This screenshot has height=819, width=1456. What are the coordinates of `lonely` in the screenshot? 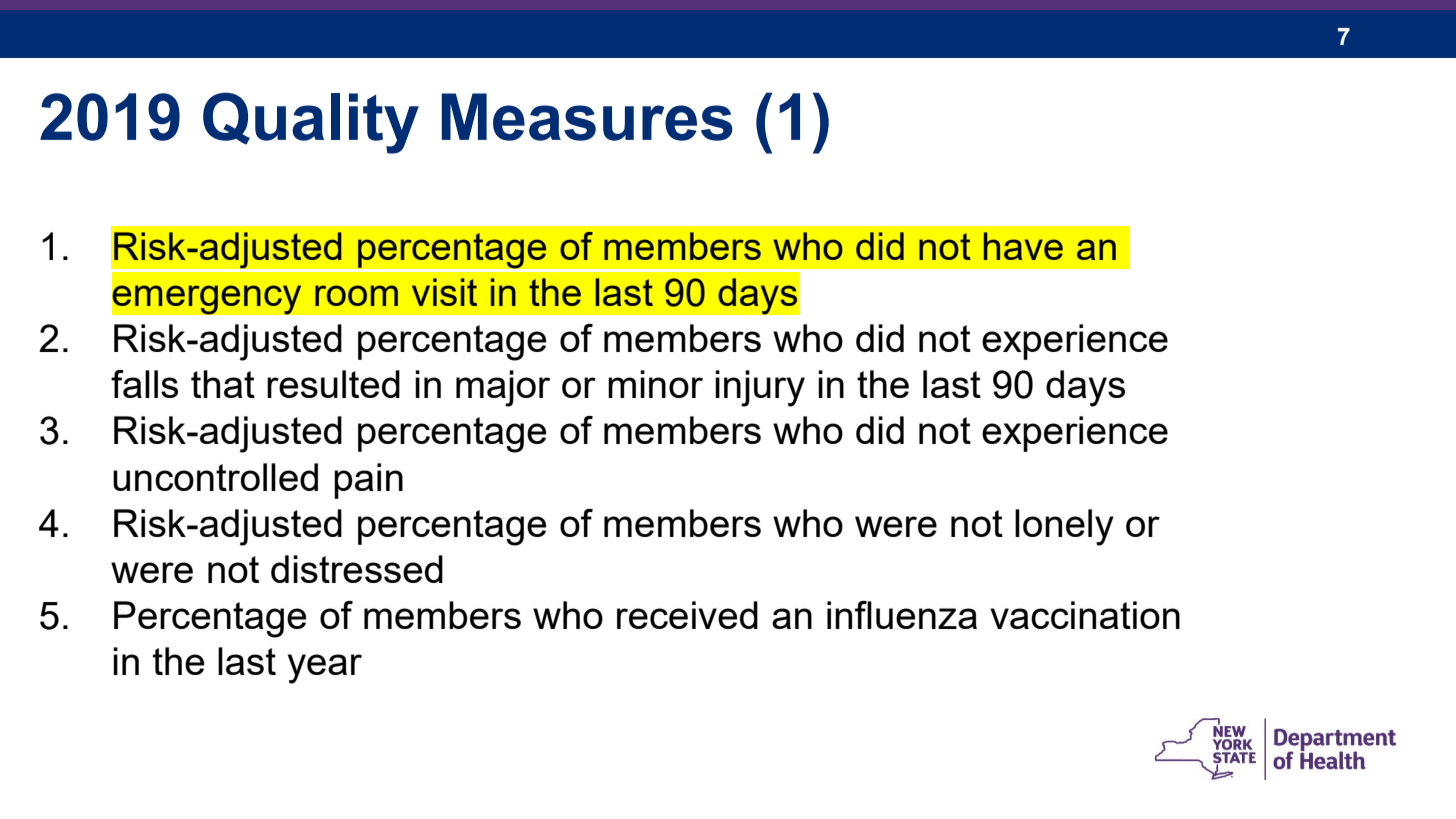 It's located at (1064, 527).
